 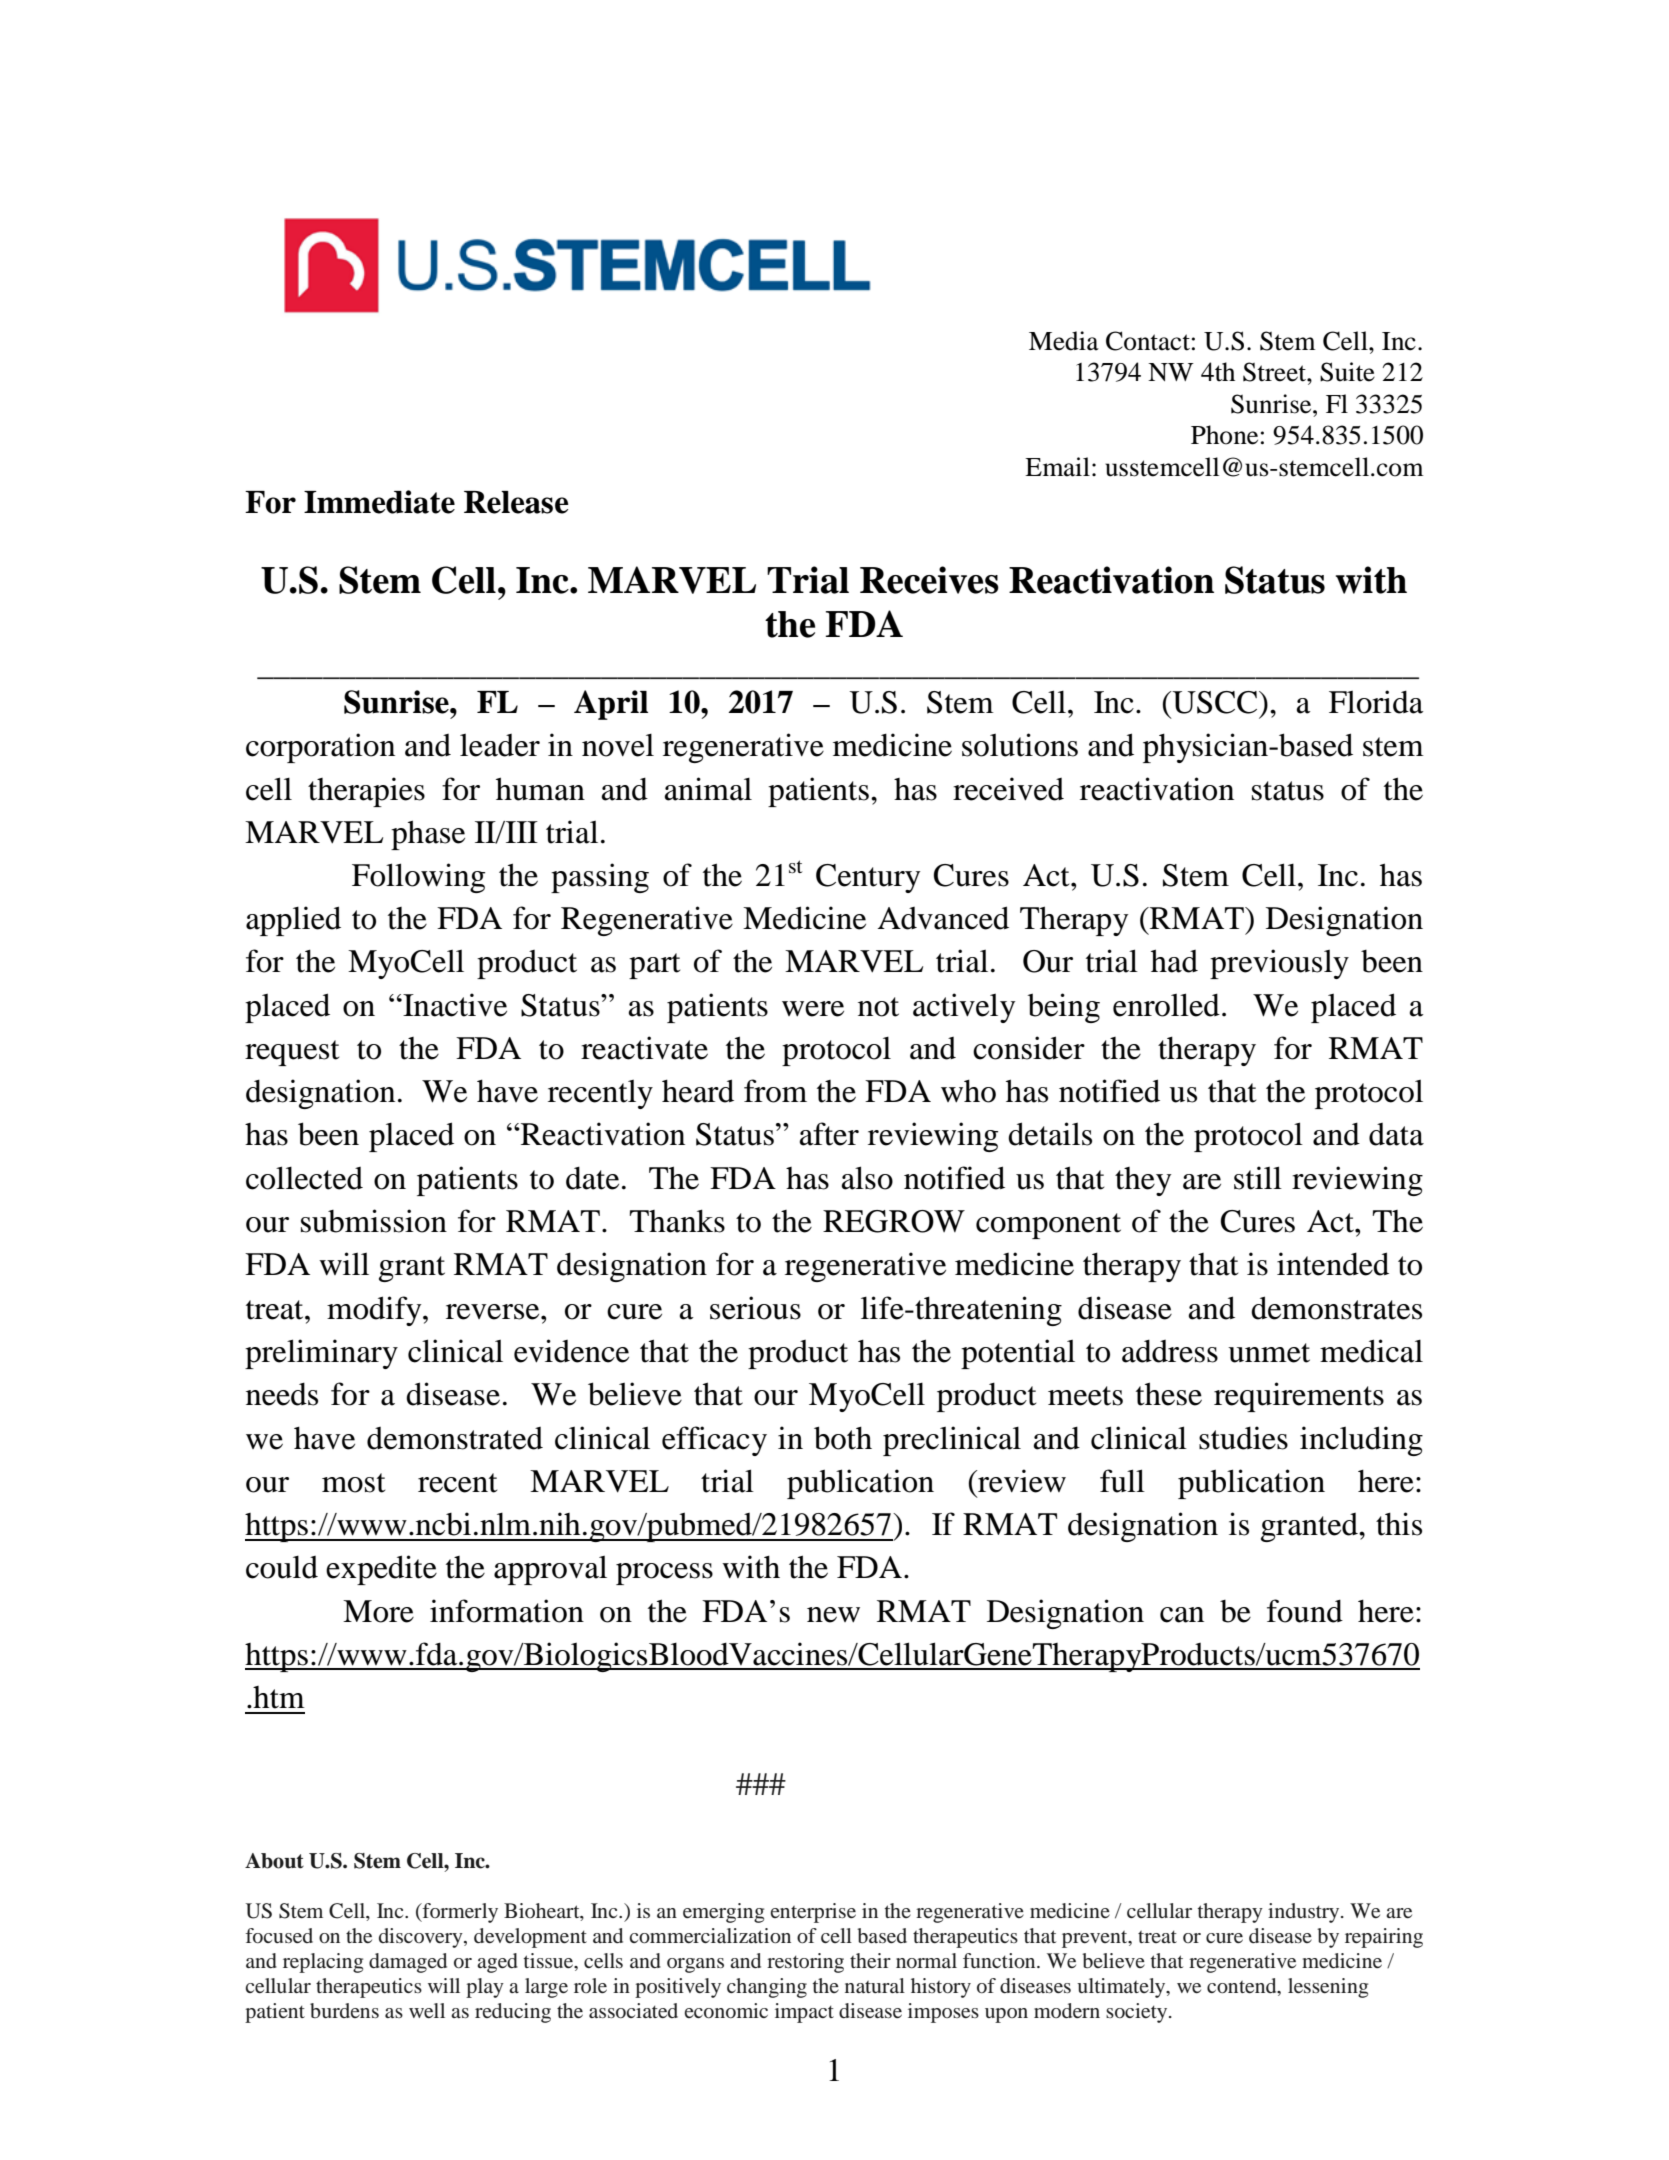 I want to click on therapies, so click(x=366, y=792).
